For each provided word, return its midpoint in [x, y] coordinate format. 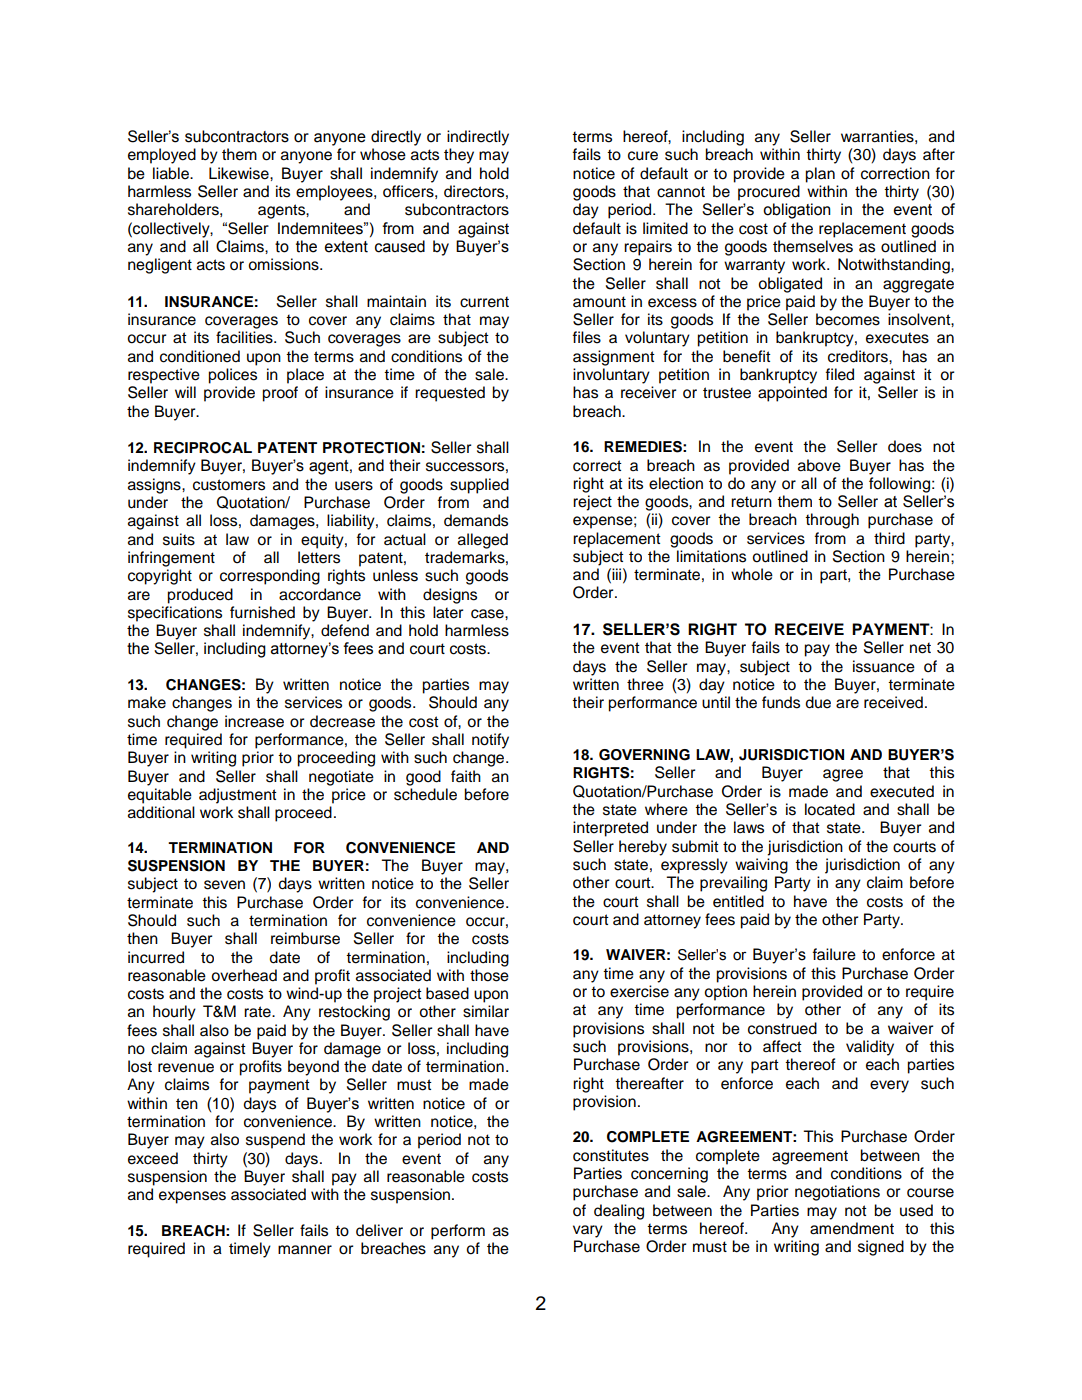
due [818, 702]
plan [820, 175]
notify [490, 741]
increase [254, 721]
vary [588, 1231]
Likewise [240, 173]
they [459, 156]
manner [305, 1250]
